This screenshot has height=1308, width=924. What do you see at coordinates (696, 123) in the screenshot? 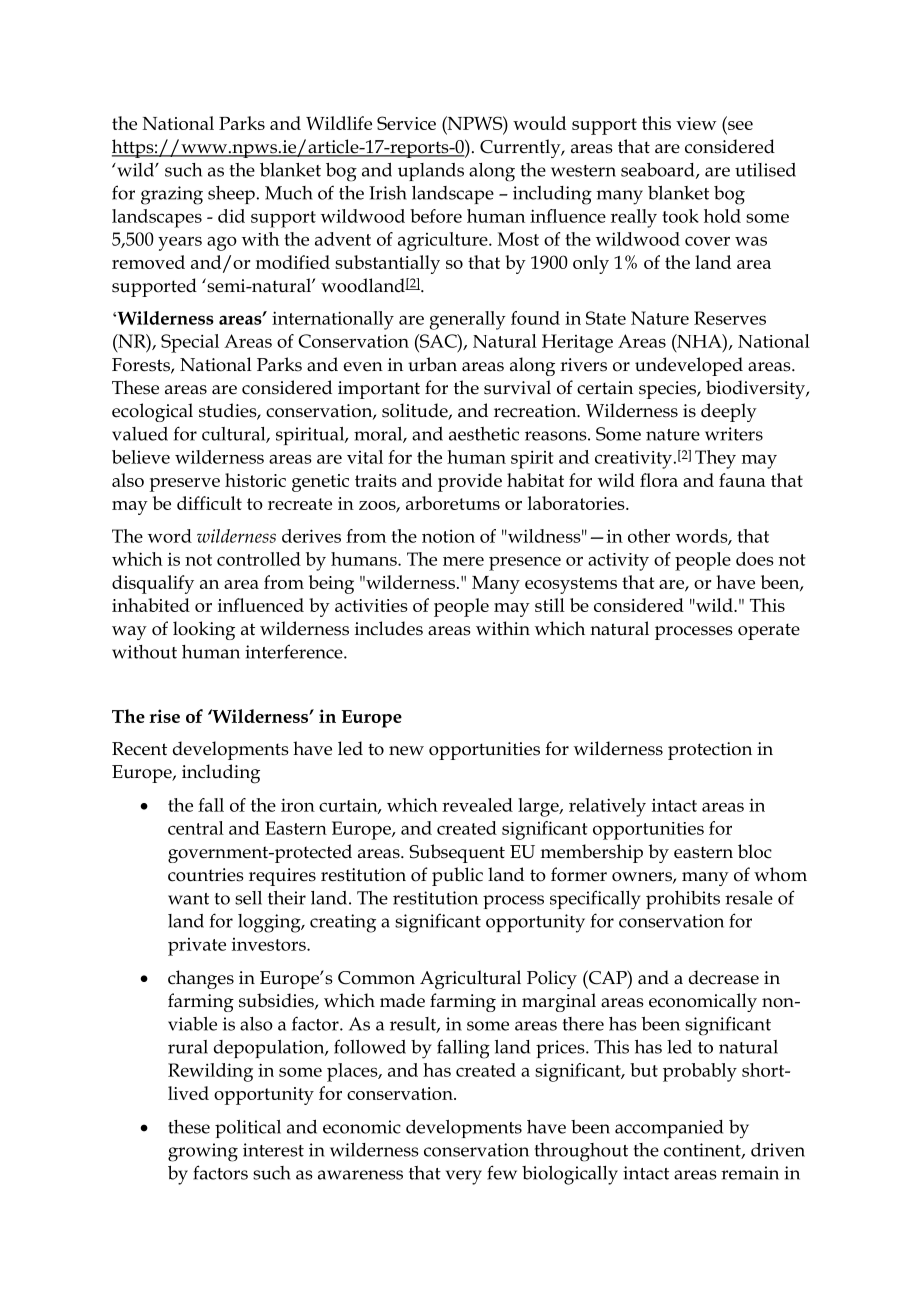
I see `view` at bounding box center [696, 123].
